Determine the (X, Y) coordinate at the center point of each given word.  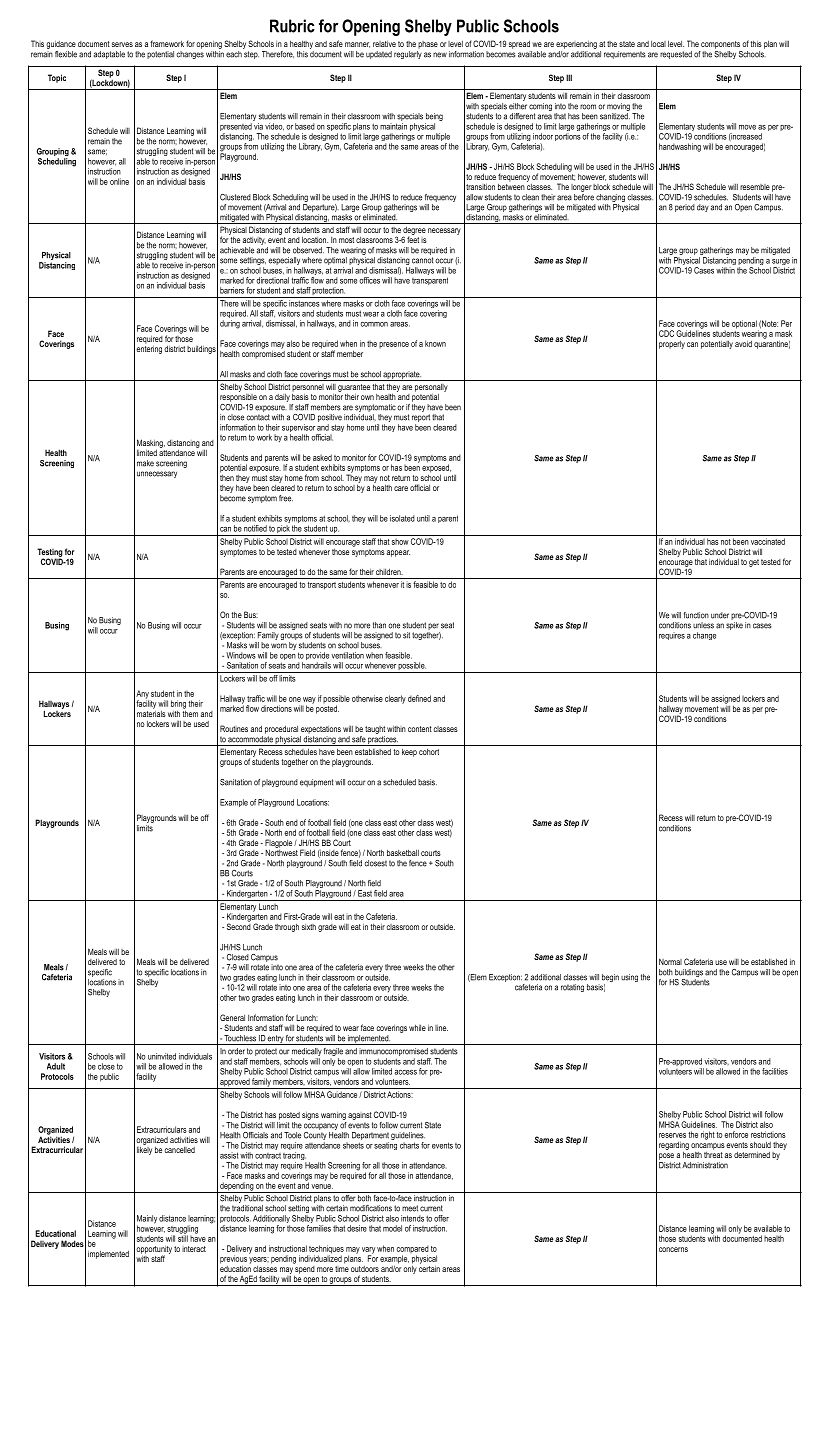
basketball (403, 852)
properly (672, 345)
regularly (408, 53)
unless (703, 625)
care (401, 488)
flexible (66, 54)
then (227, 476)
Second (239, 925)
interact (194, 1249)
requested (676, 55)
